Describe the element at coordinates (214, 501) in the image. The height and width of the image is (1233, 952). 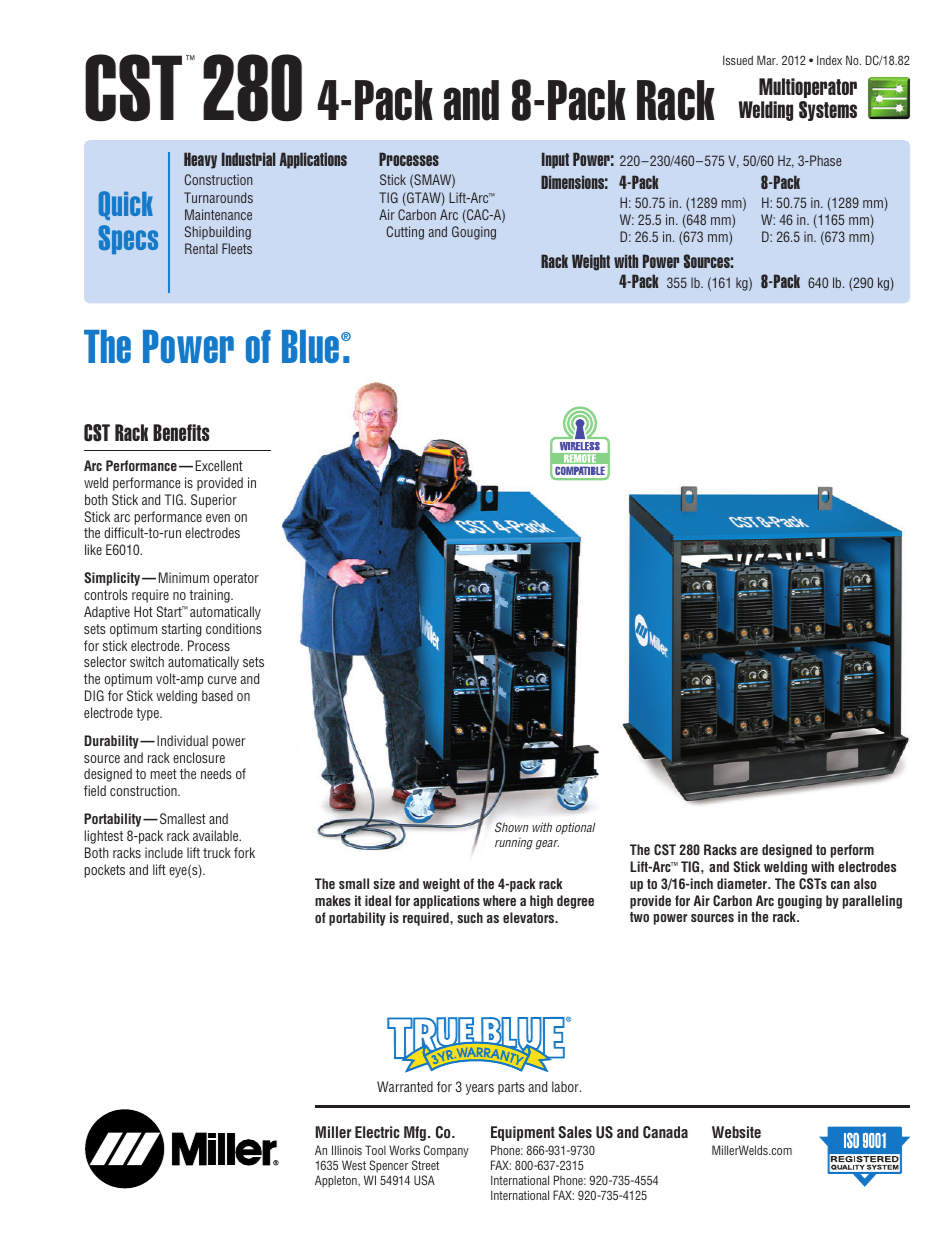
I see `Superior` at that location.
